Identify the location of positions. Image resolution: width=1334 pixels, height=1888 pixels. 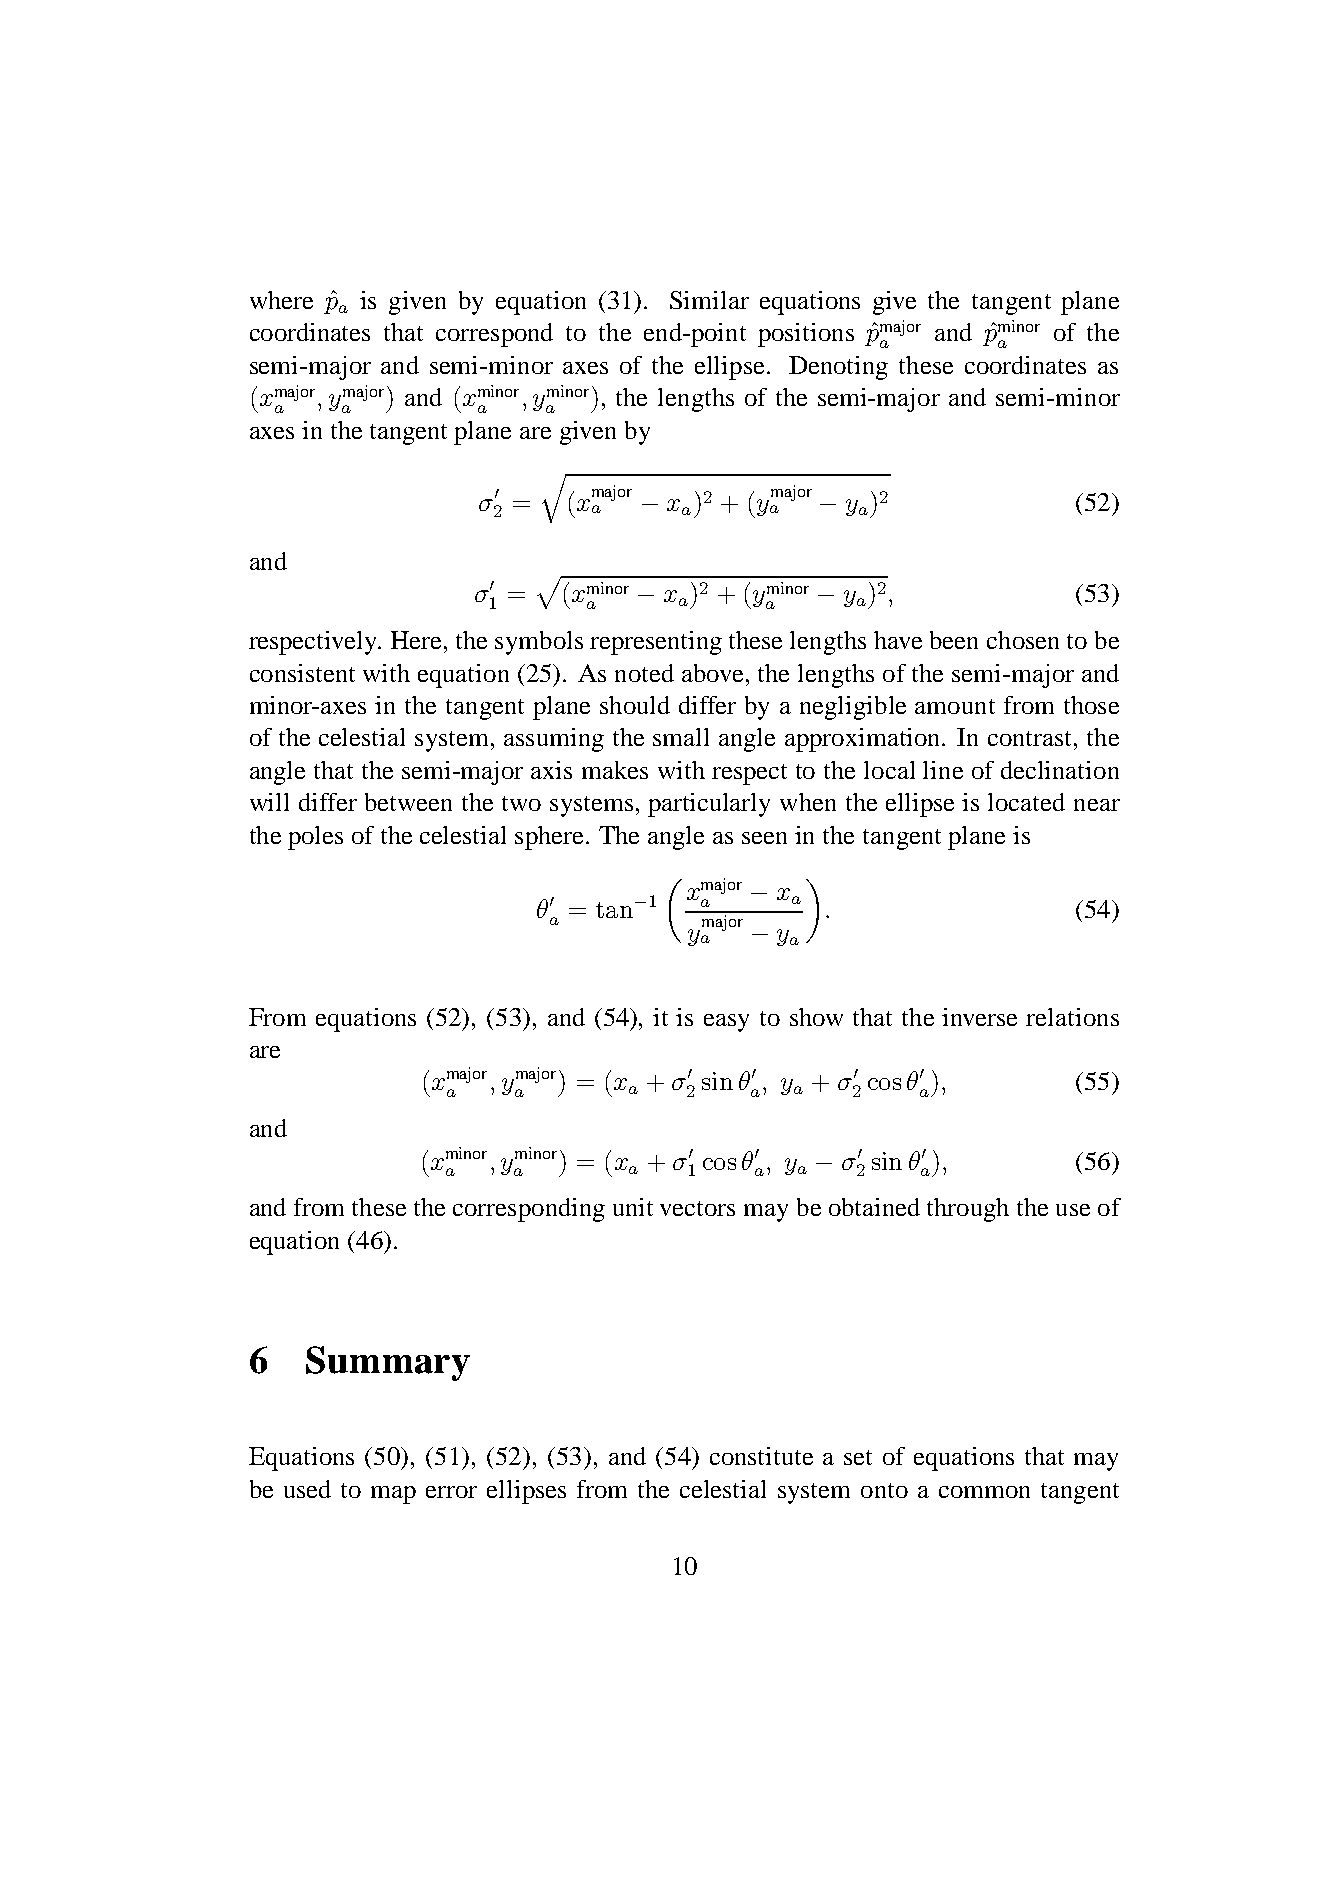
(806, 335).
